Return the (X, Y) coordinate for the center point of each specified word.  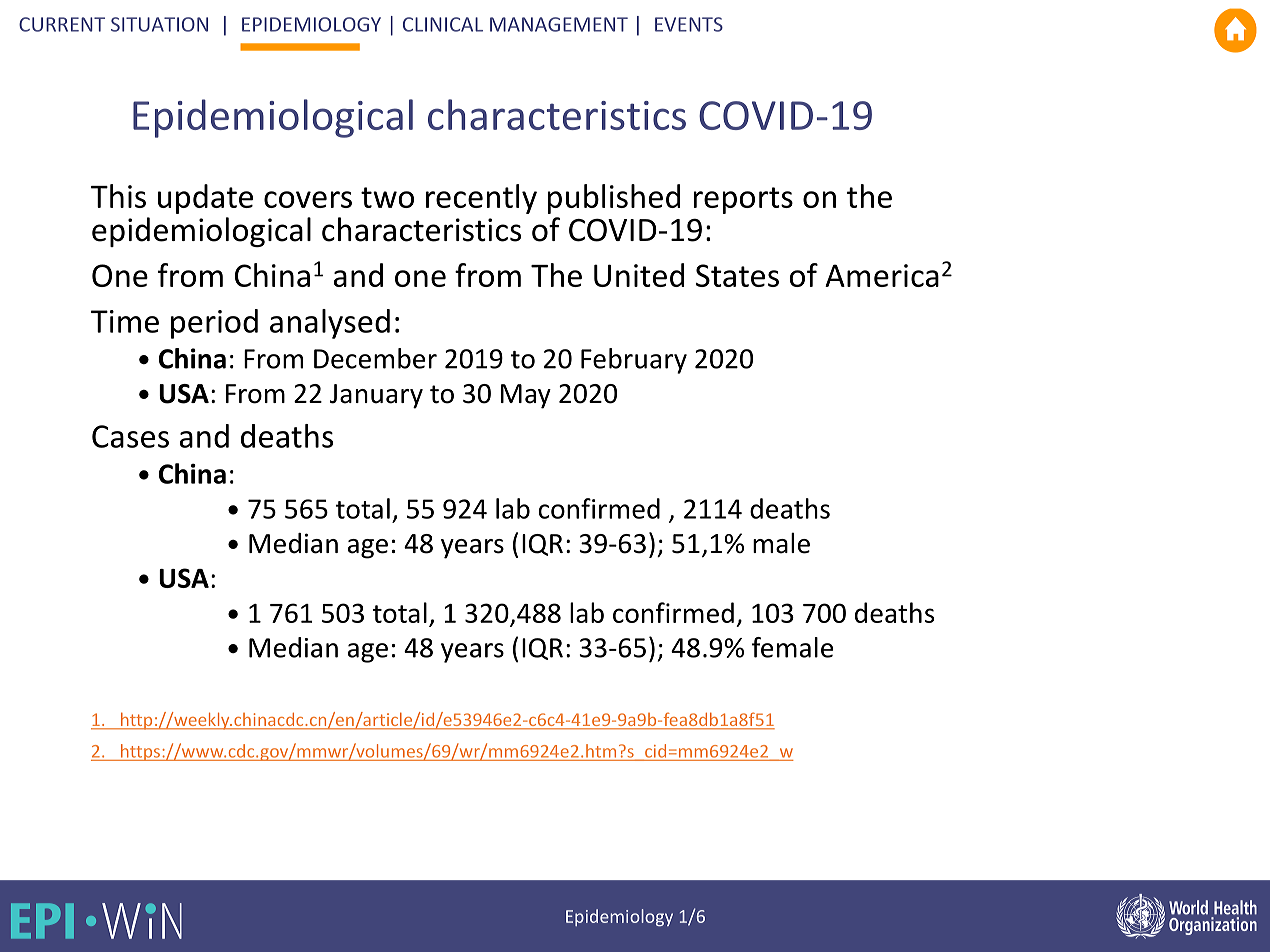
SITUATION (159, 24)
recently (481, 199)
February (634, 361)
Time (125, 321)
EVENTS (689, 24)
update (205, 199)
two (387, 197)
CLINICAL (443, 24)
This (118, 196)
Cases (130, 436)
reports (743, 200)
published (614, 199)
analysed (330, 324)
